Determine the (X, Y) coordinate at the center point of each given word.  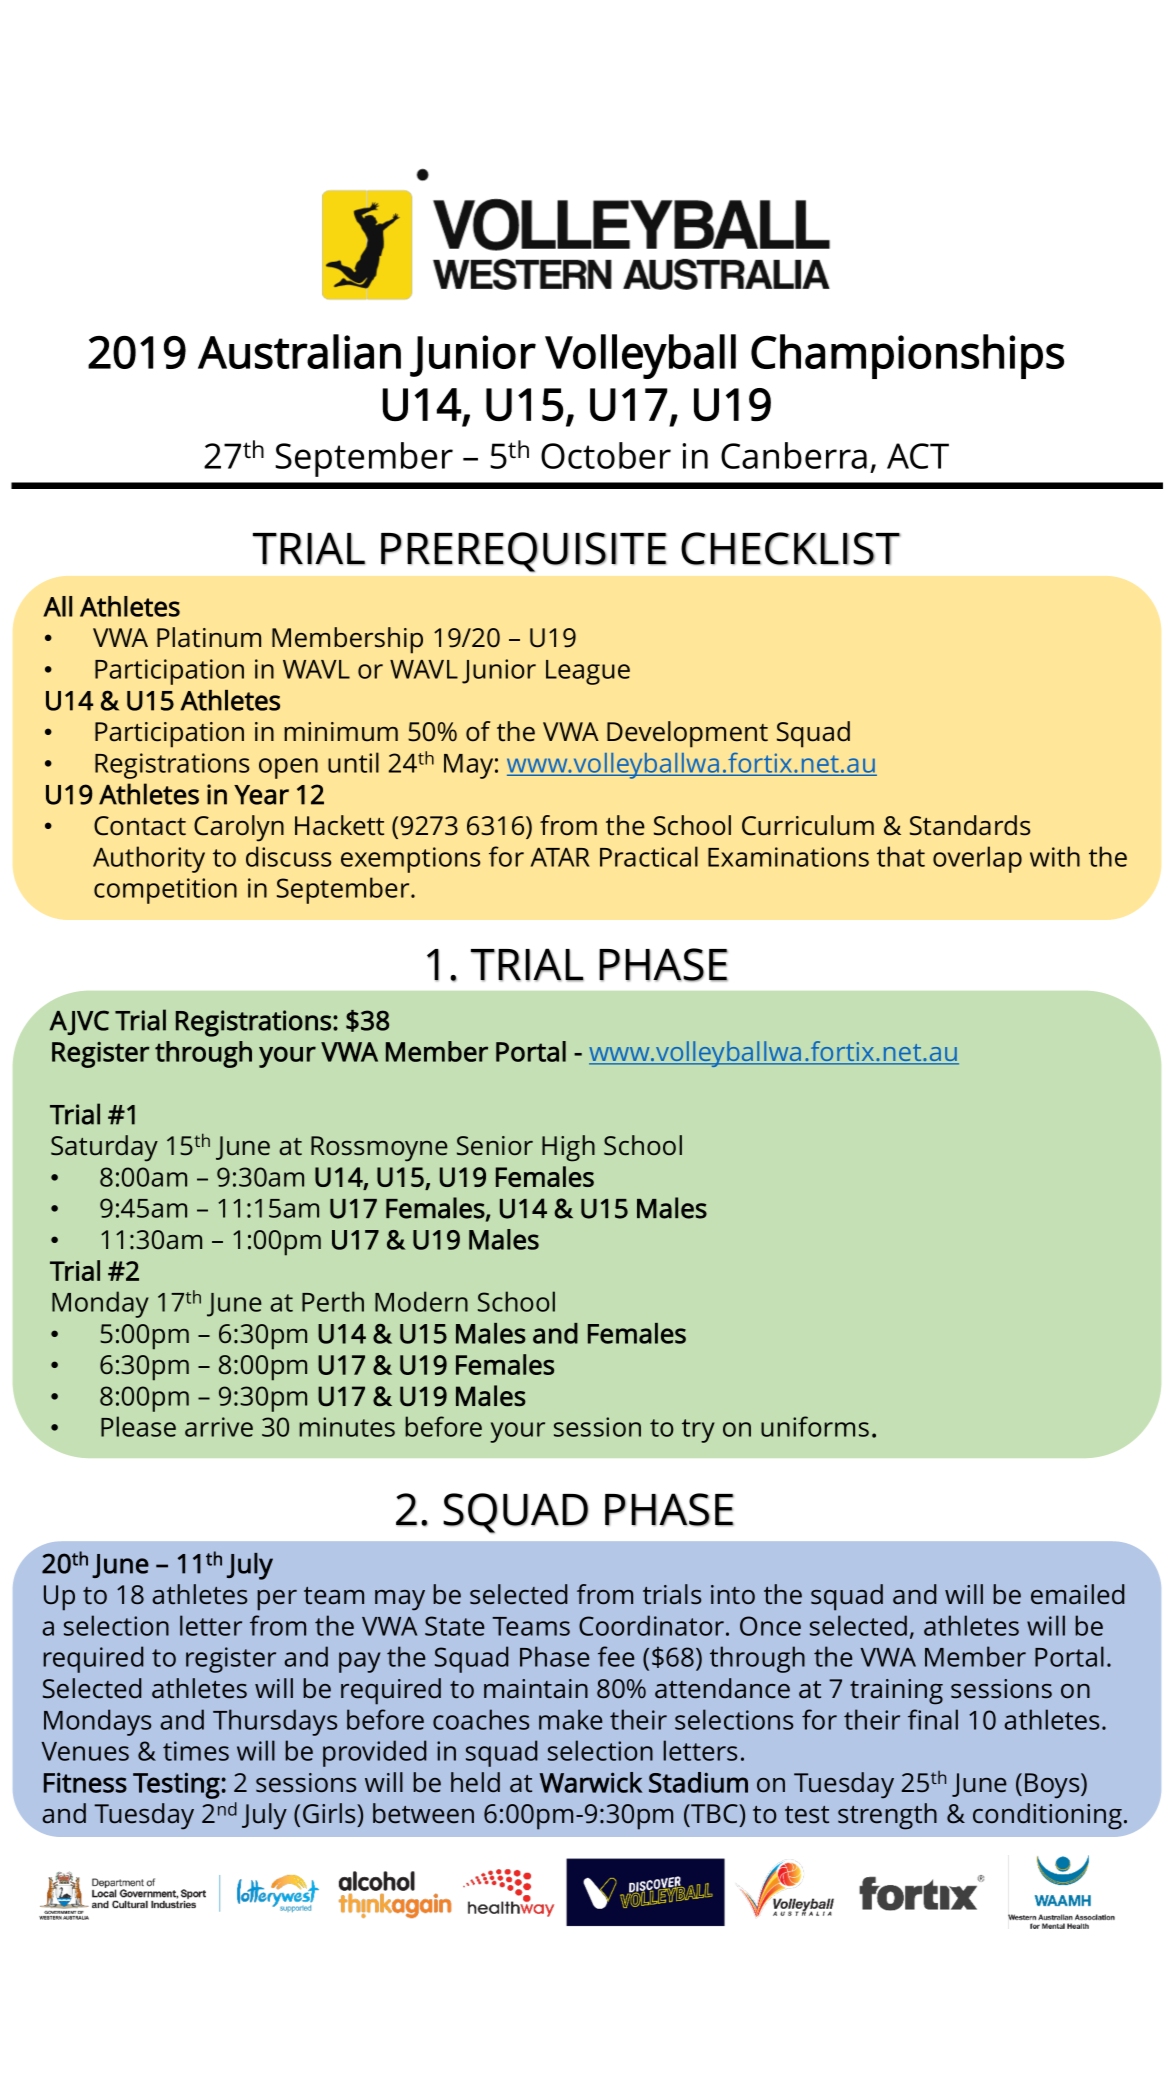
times (196, 1751)
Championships (907, 356)
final (933, 1719)
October (606, 455)
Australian (299, 351)
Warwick (591, 1782)
